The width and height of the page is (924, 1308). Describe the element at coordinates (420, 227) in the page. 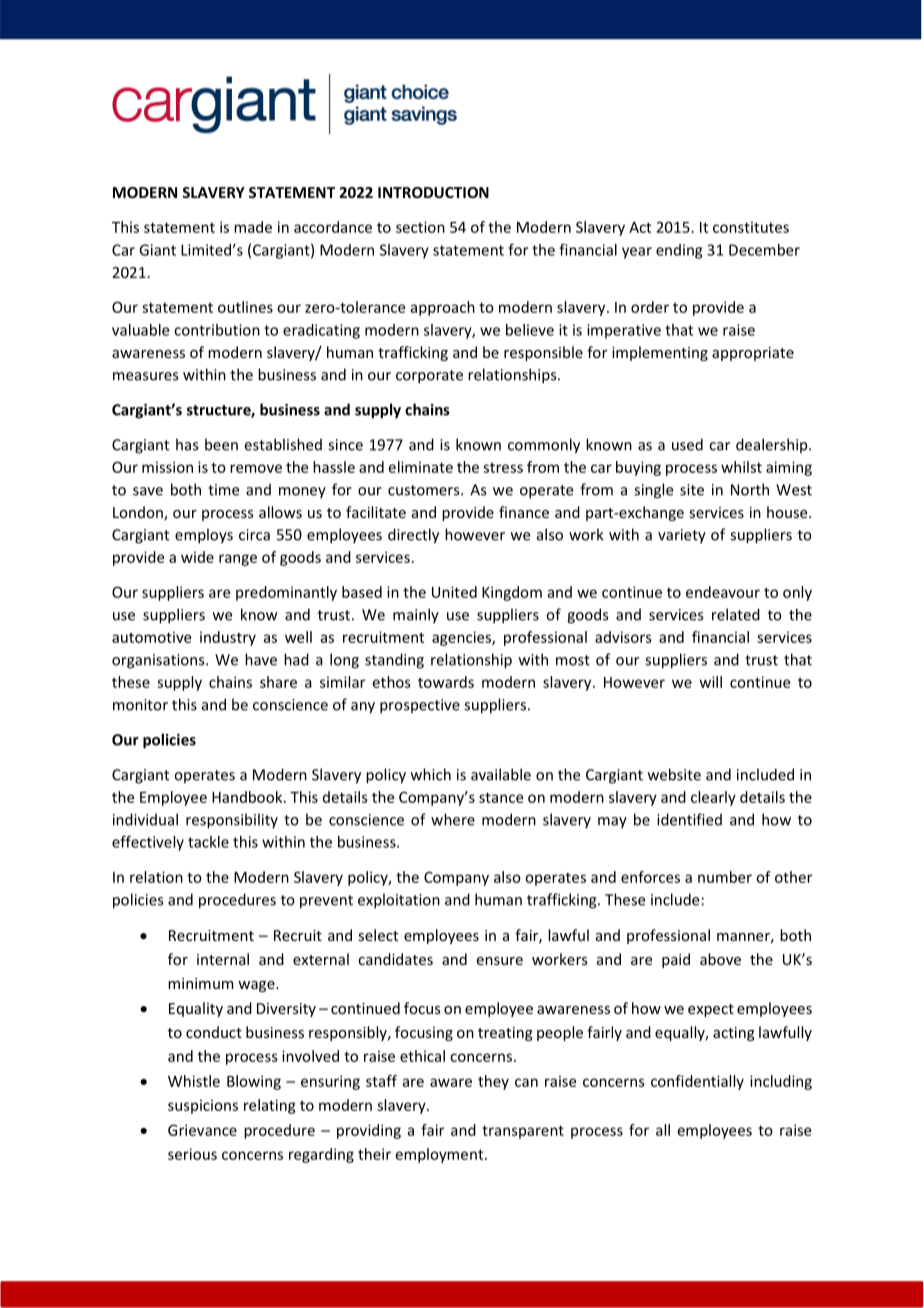

I see `section` at that location.
